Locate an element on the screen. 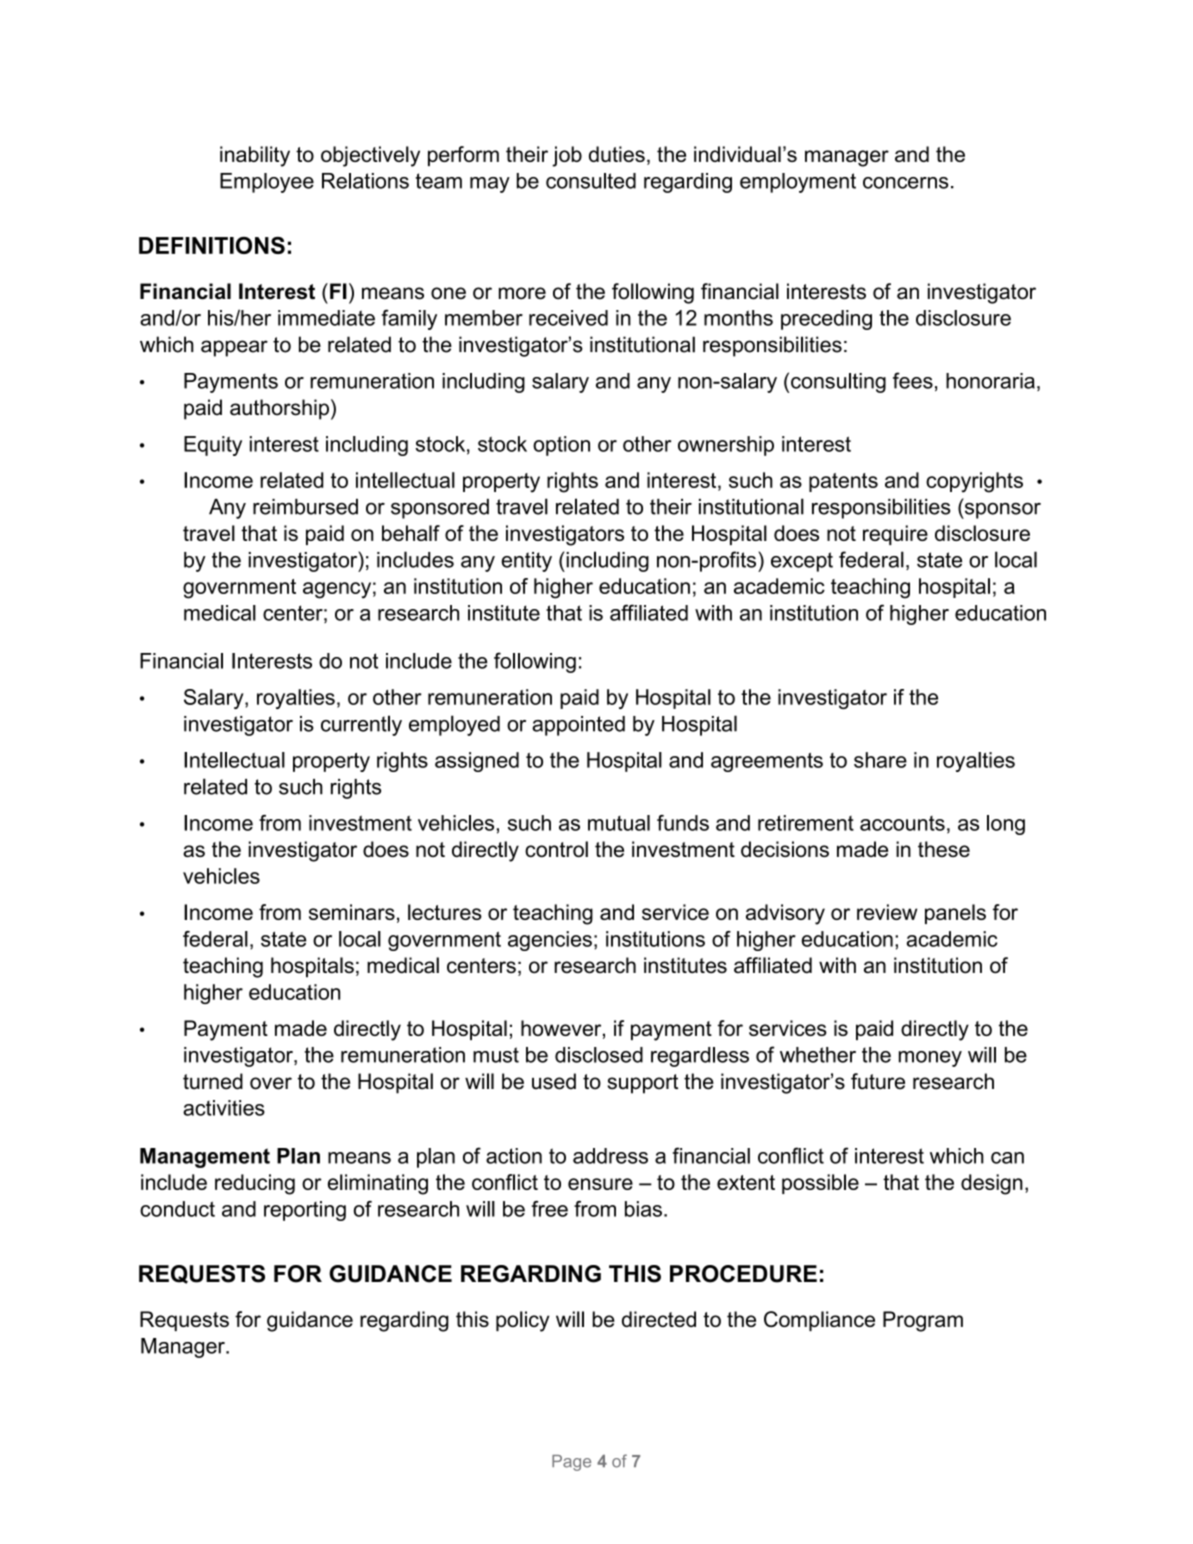 Image resolution: width=1193 pixels, height=1544 pixels. reporting is located at coordinates (305, 1211).
